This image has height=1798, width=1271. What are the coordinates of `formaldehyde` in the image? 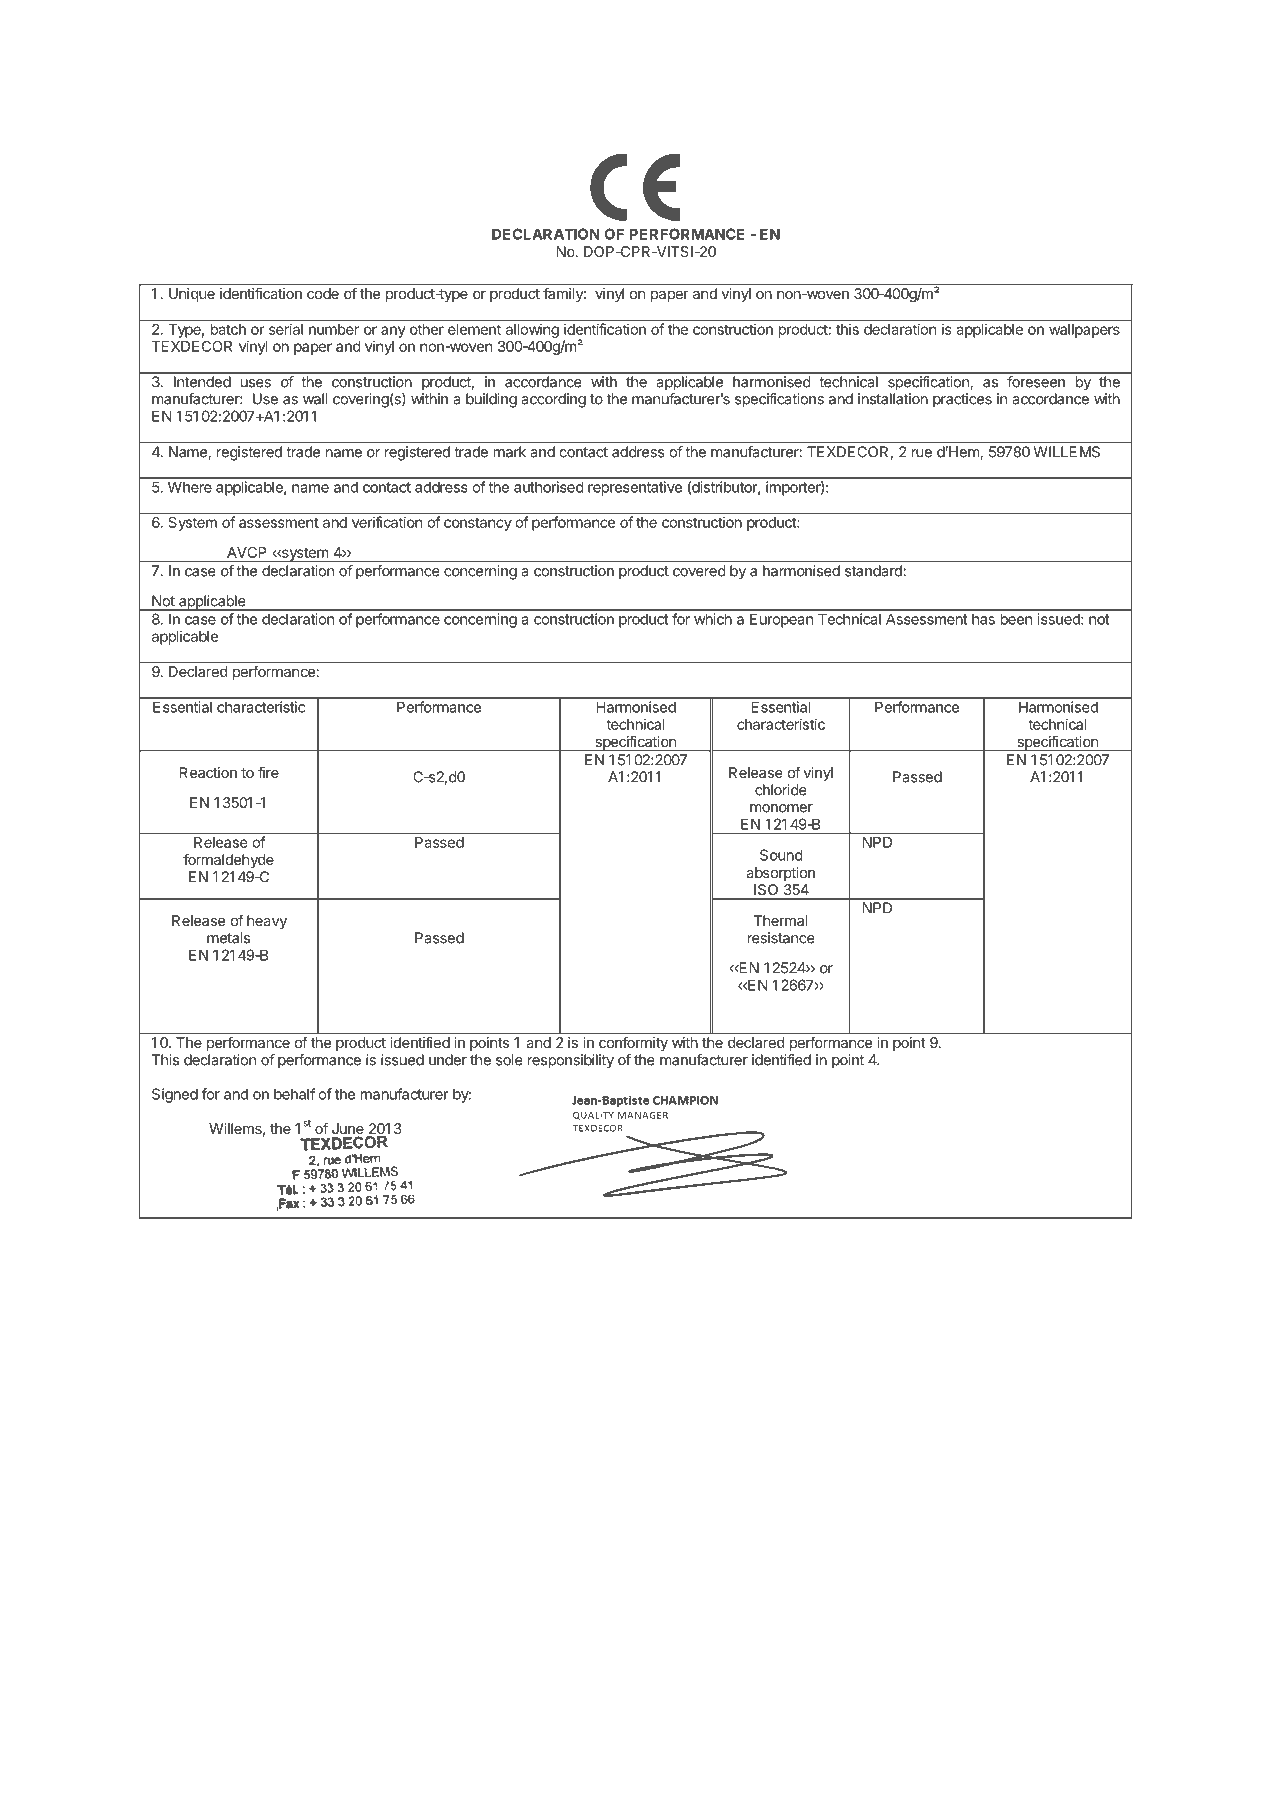 It's located at (228, 860).
